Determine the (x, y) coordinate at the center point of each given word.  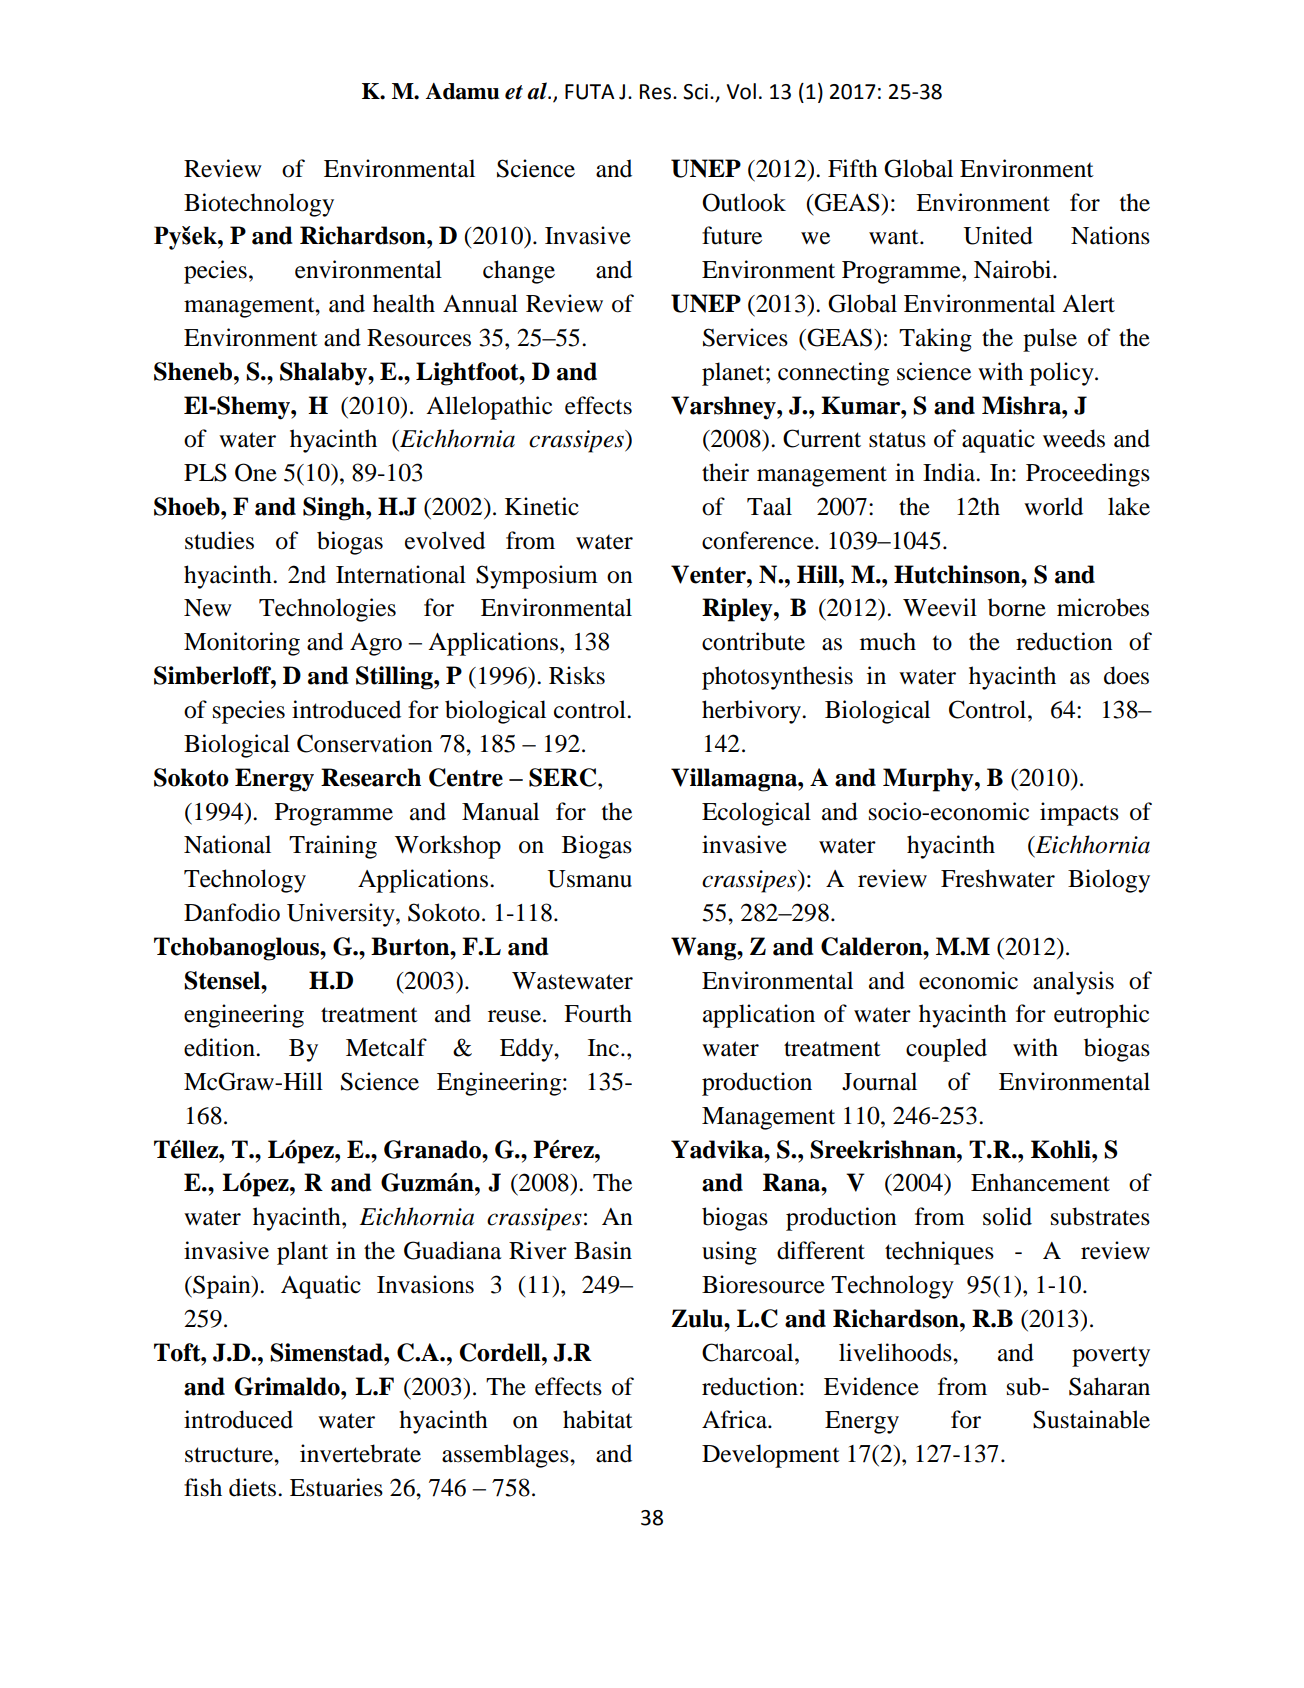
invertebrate (360, 1453)
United (998, 235)
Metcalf (386, 1047)
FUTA (590, 92)
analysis (1073, 983)
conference (759, 540)
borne (1017, 607)
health (404, 303)
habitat (598, 1419)
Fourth (598, 1013)
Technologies (327, 610)
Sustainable (1091, 1419)
